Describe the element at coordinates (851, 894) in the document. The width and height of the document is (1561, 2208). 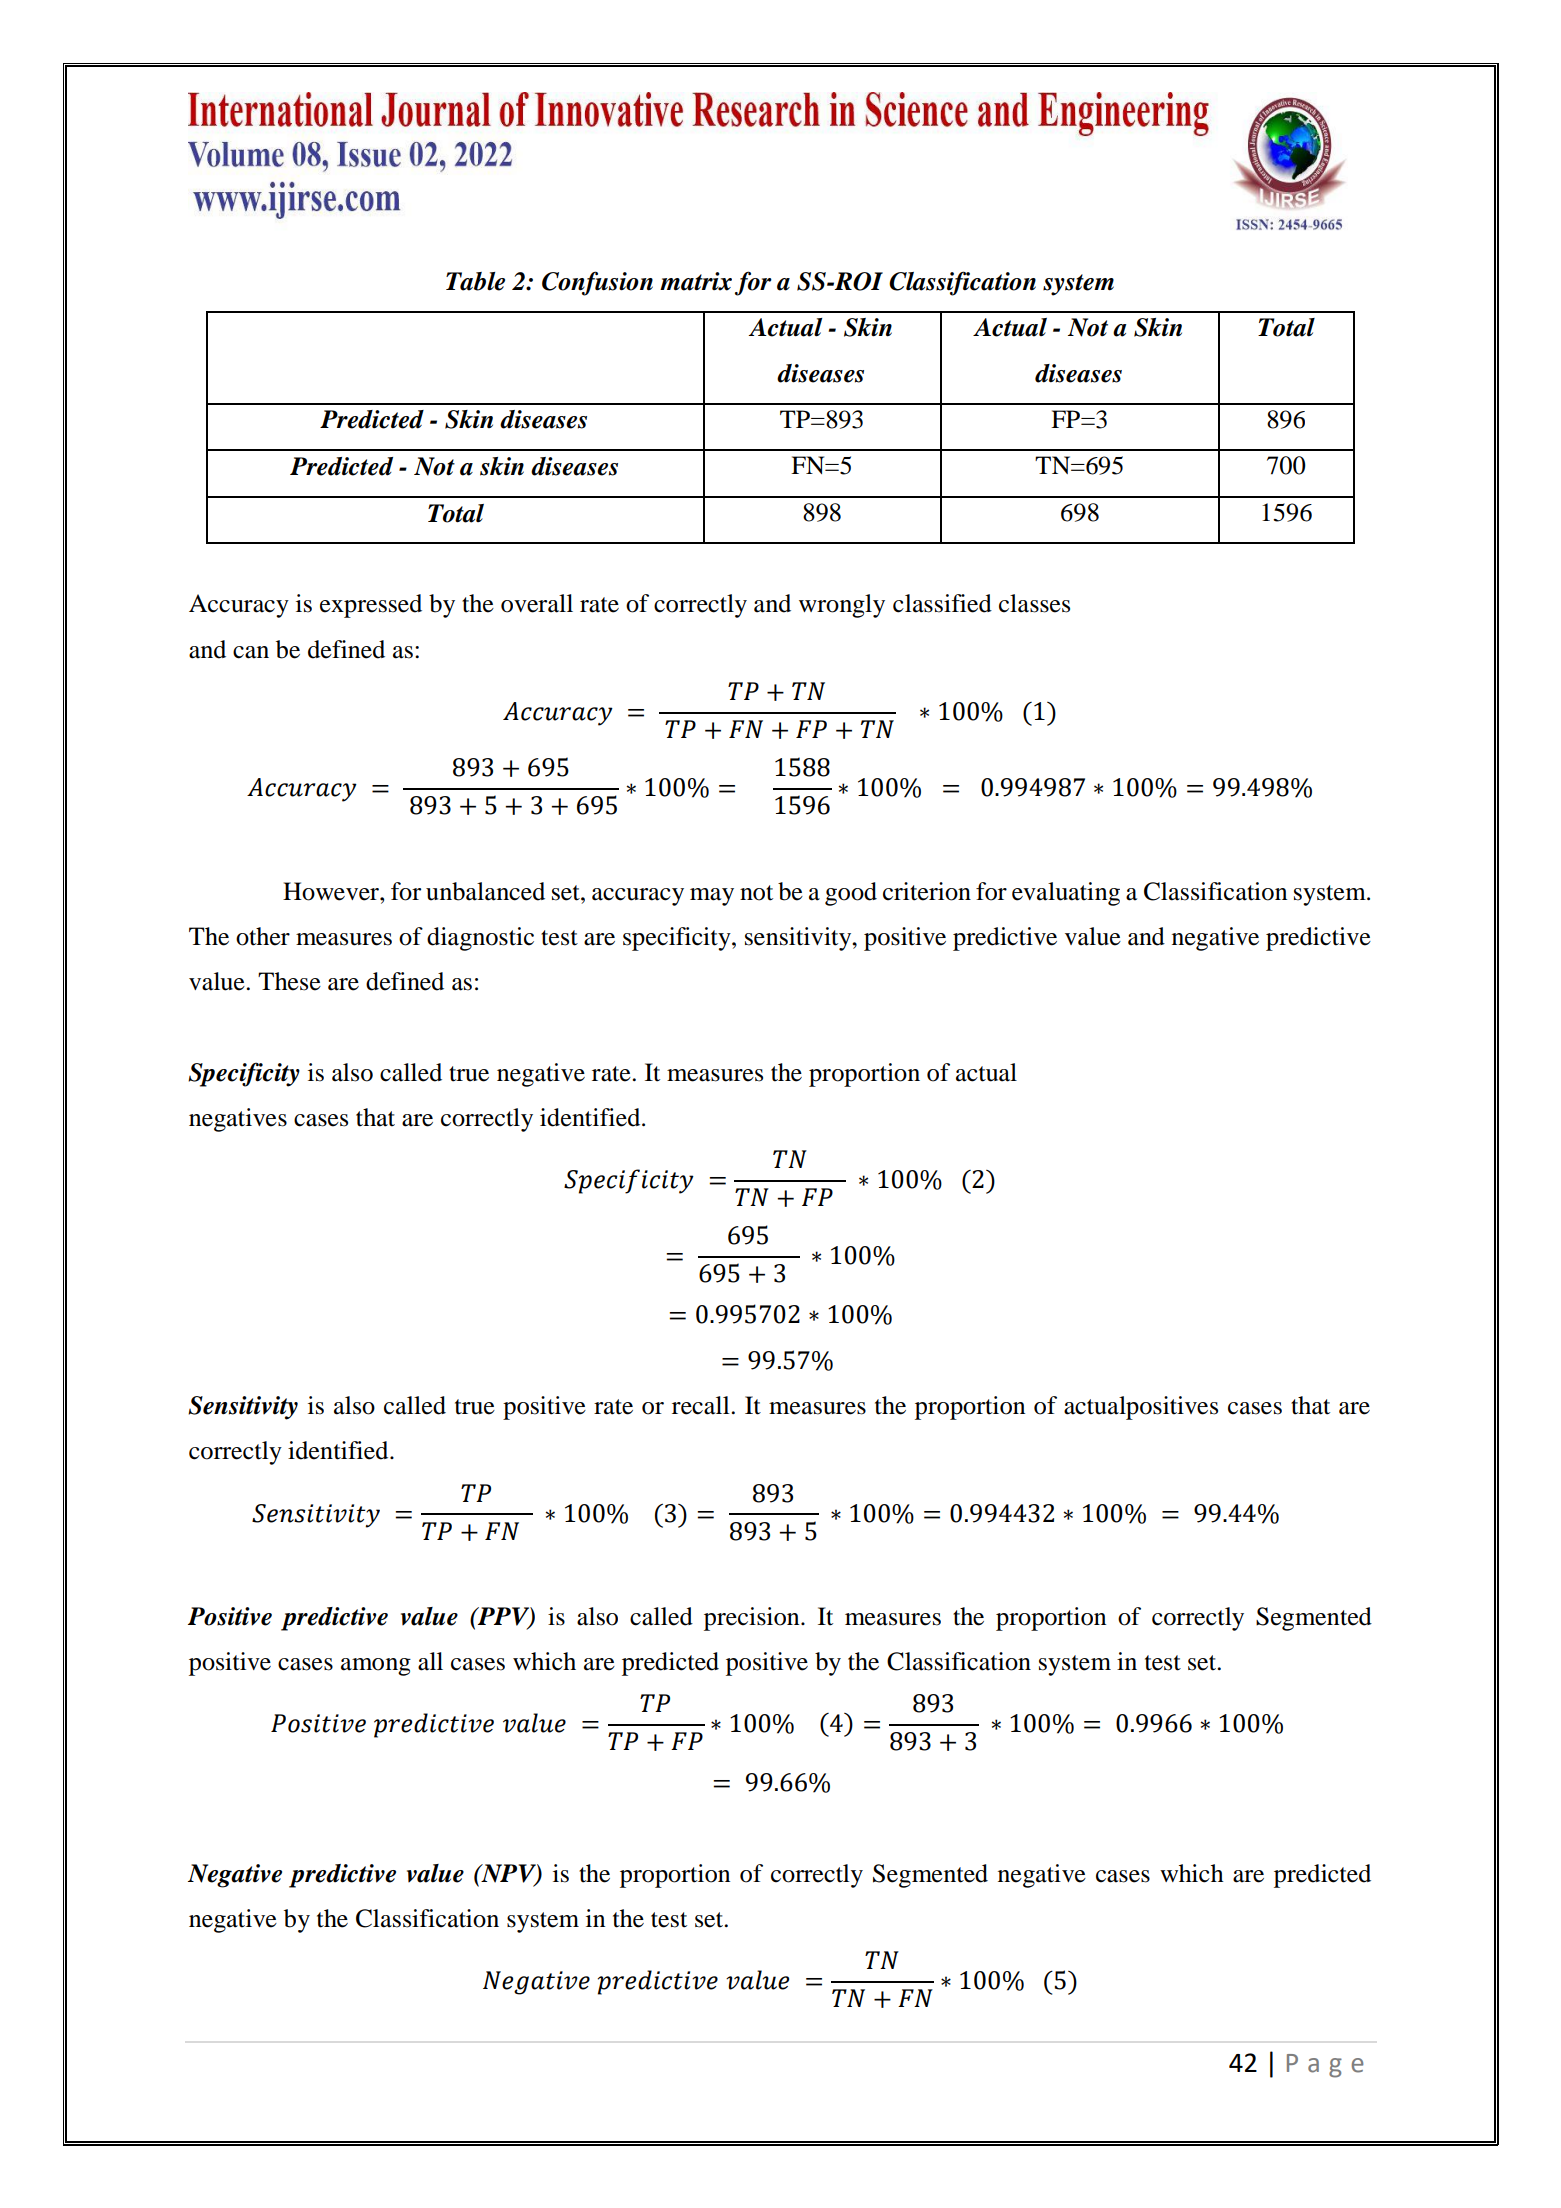
I see `good` at that location.
